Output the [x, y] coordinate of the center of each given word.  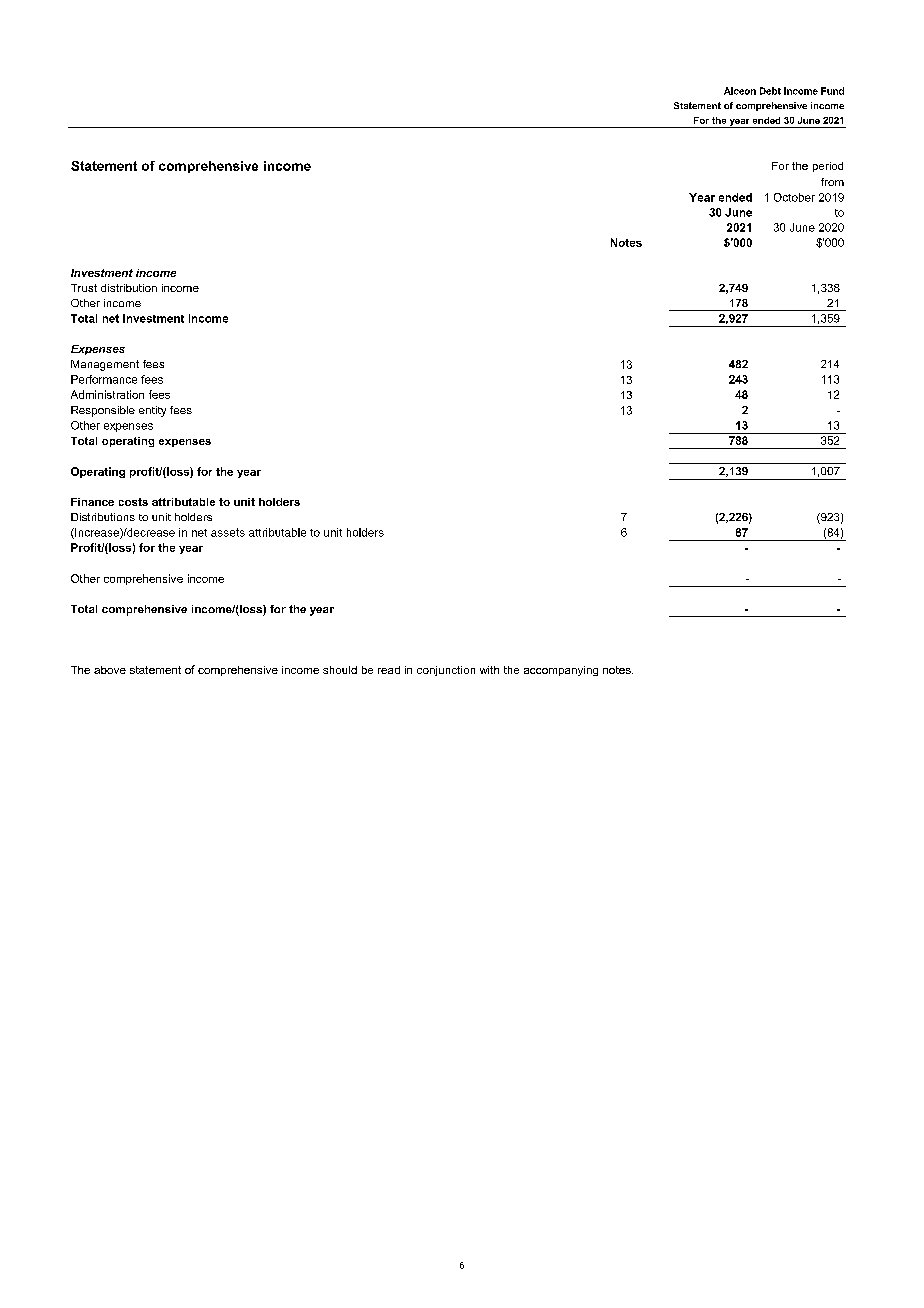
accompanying [561, 671]
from [832, 182]
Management [105, 365]
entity [152, 411]
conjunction [446, 671]
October [794, 197]
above [110, 670]
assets [228, 532]
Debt [770, 91]
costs [133, 502]
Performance [104, 379]
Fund [832, 91]
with [489, 670]
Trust [84, 288]
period [828, 167]
